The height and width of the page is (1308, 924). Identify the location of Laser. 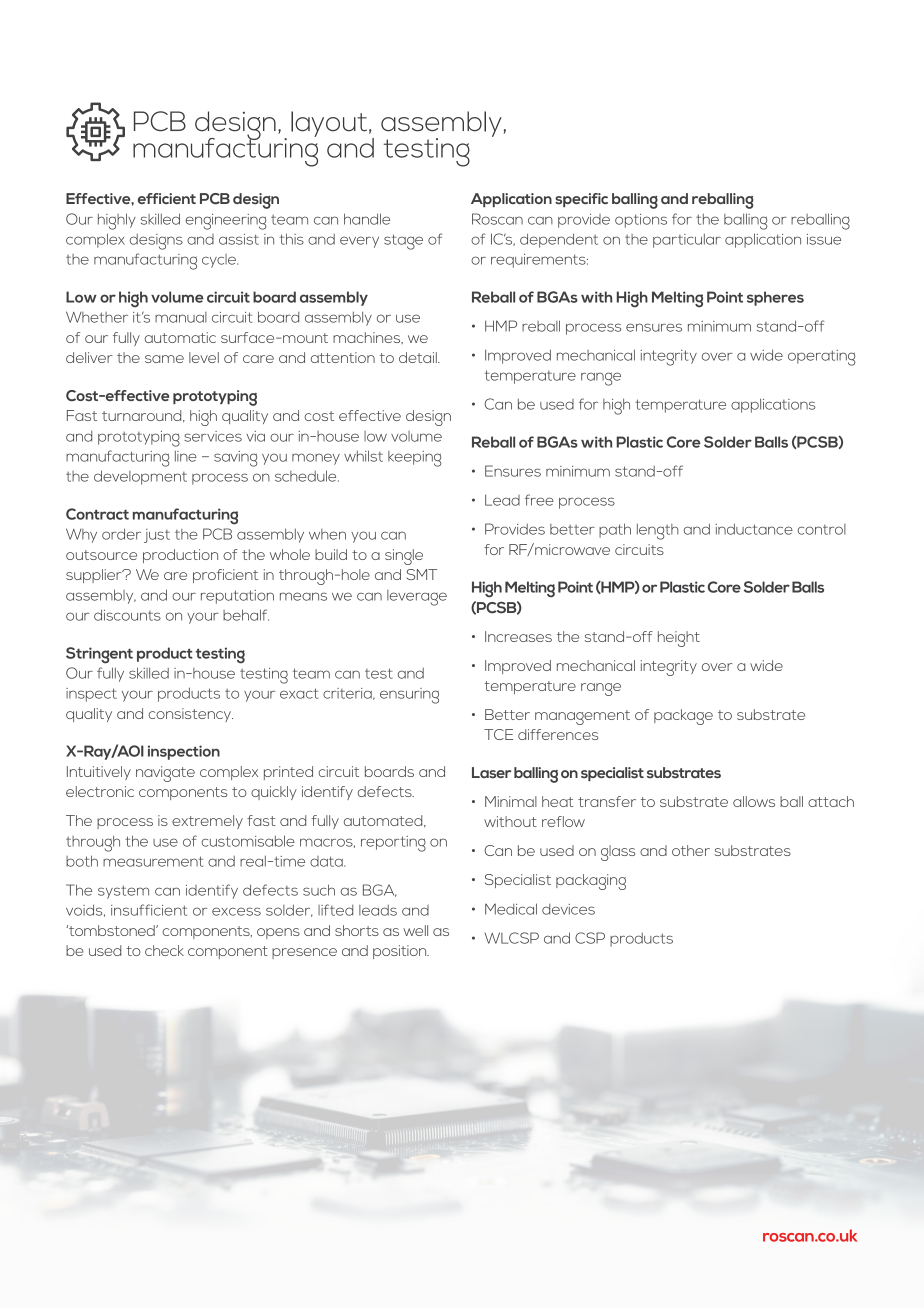
(491, 773).
